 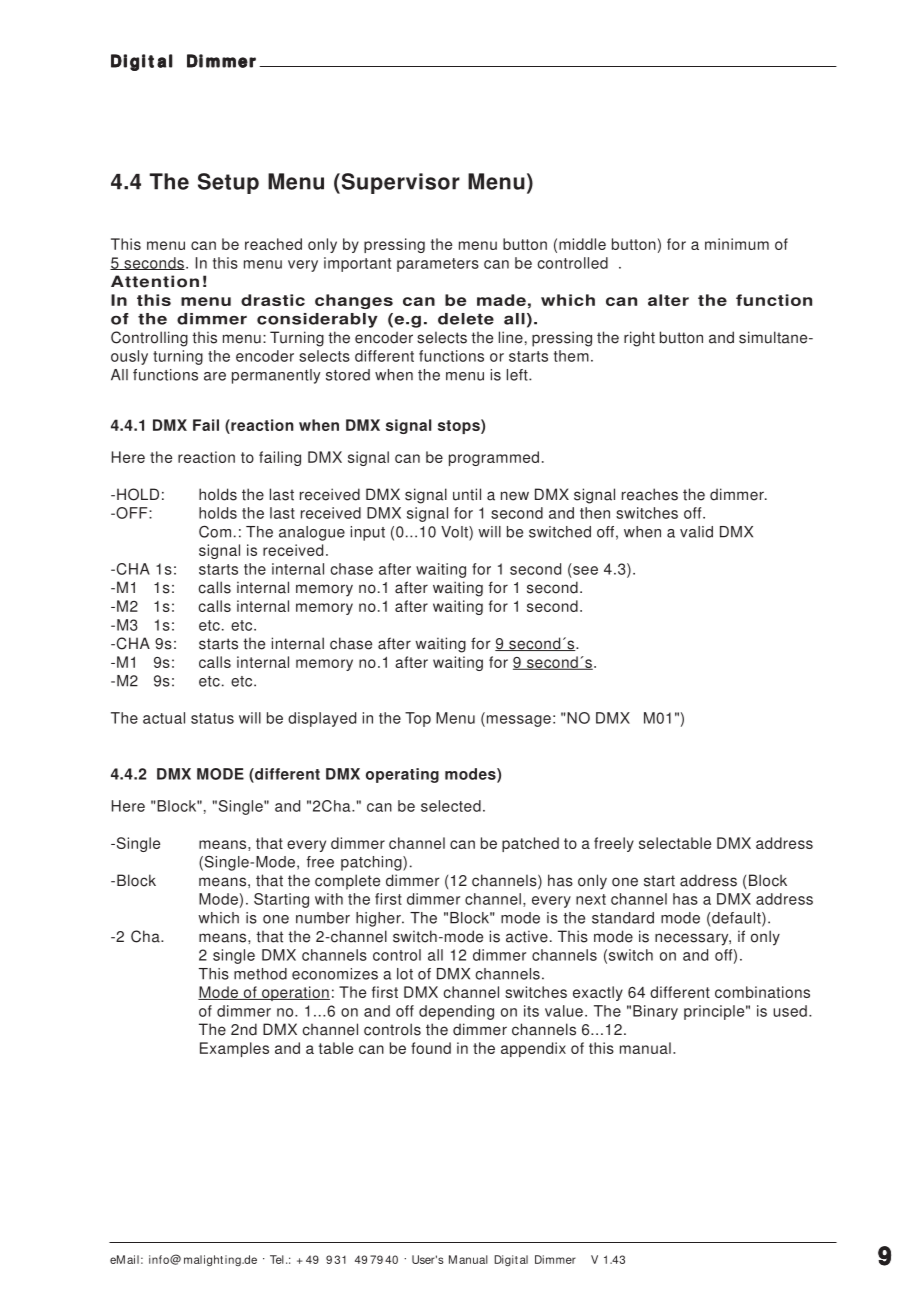 I want to click on analogue, so click(x=312, y=533).
